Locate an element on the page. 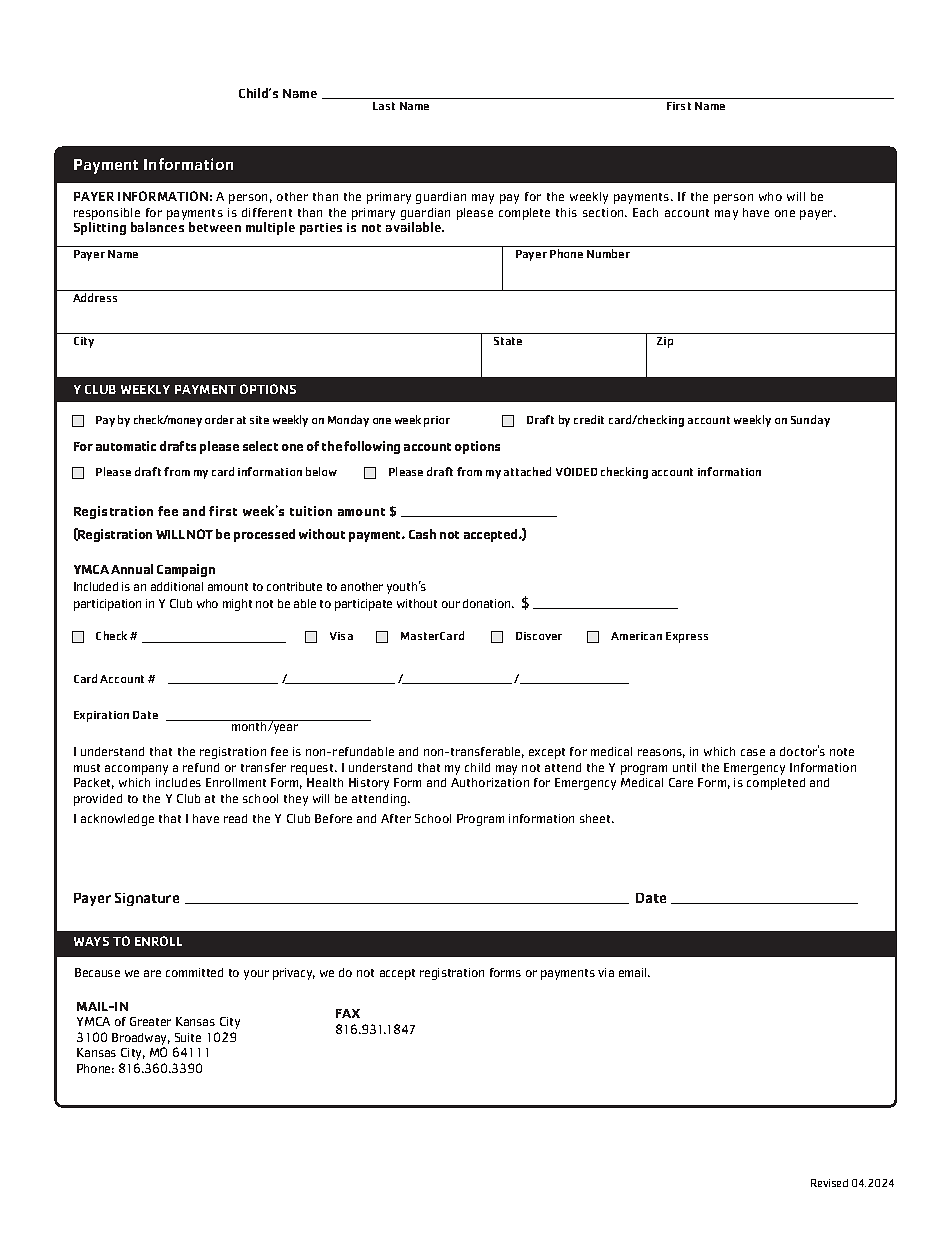 This image has width=952, height=1233. Last is located at coordinates (384, 106).
